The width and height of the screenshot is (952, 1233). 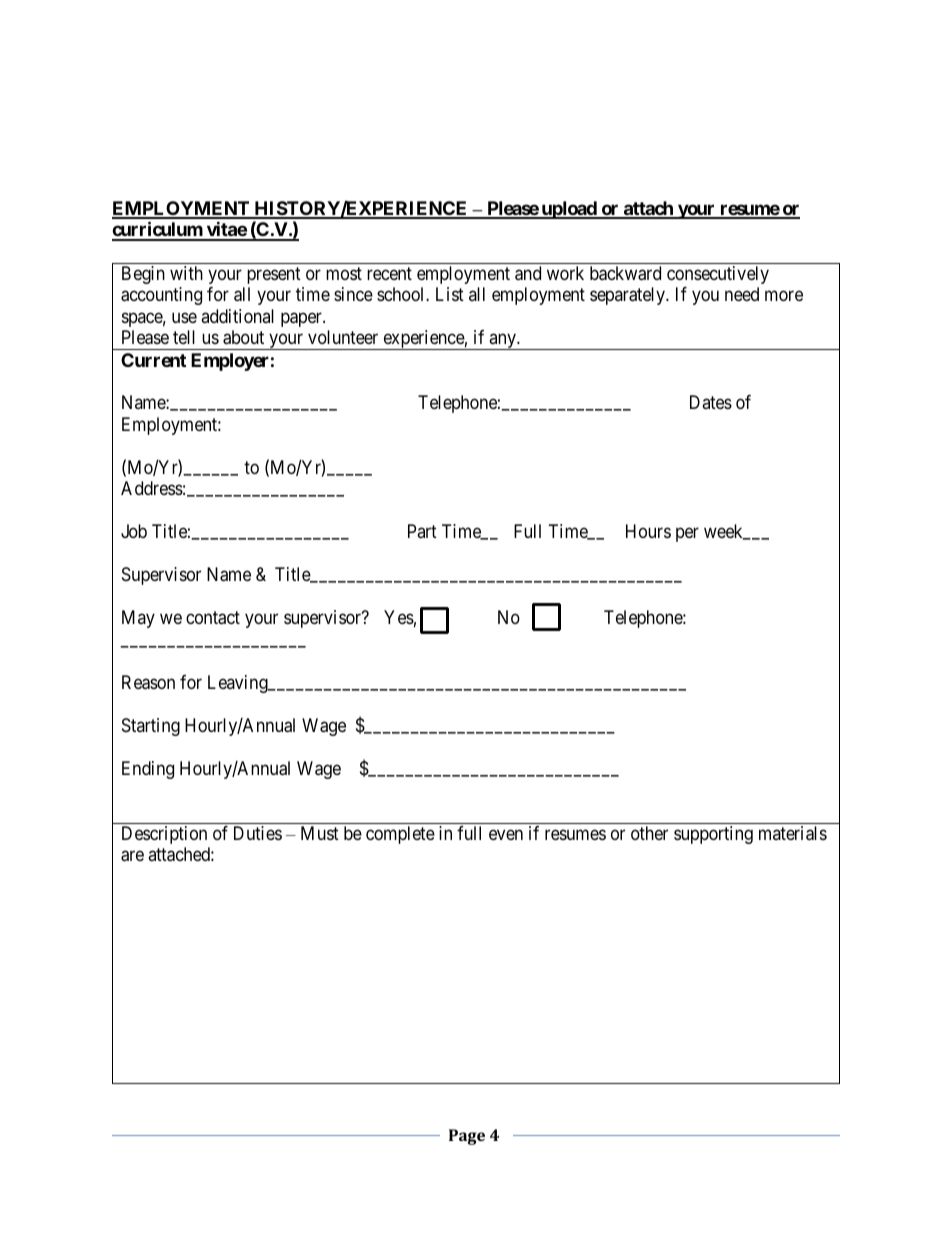 What do you see at coordinates (467, 1137) in the screenshot?
I see `Page` at bounding box center [467, 1137].
